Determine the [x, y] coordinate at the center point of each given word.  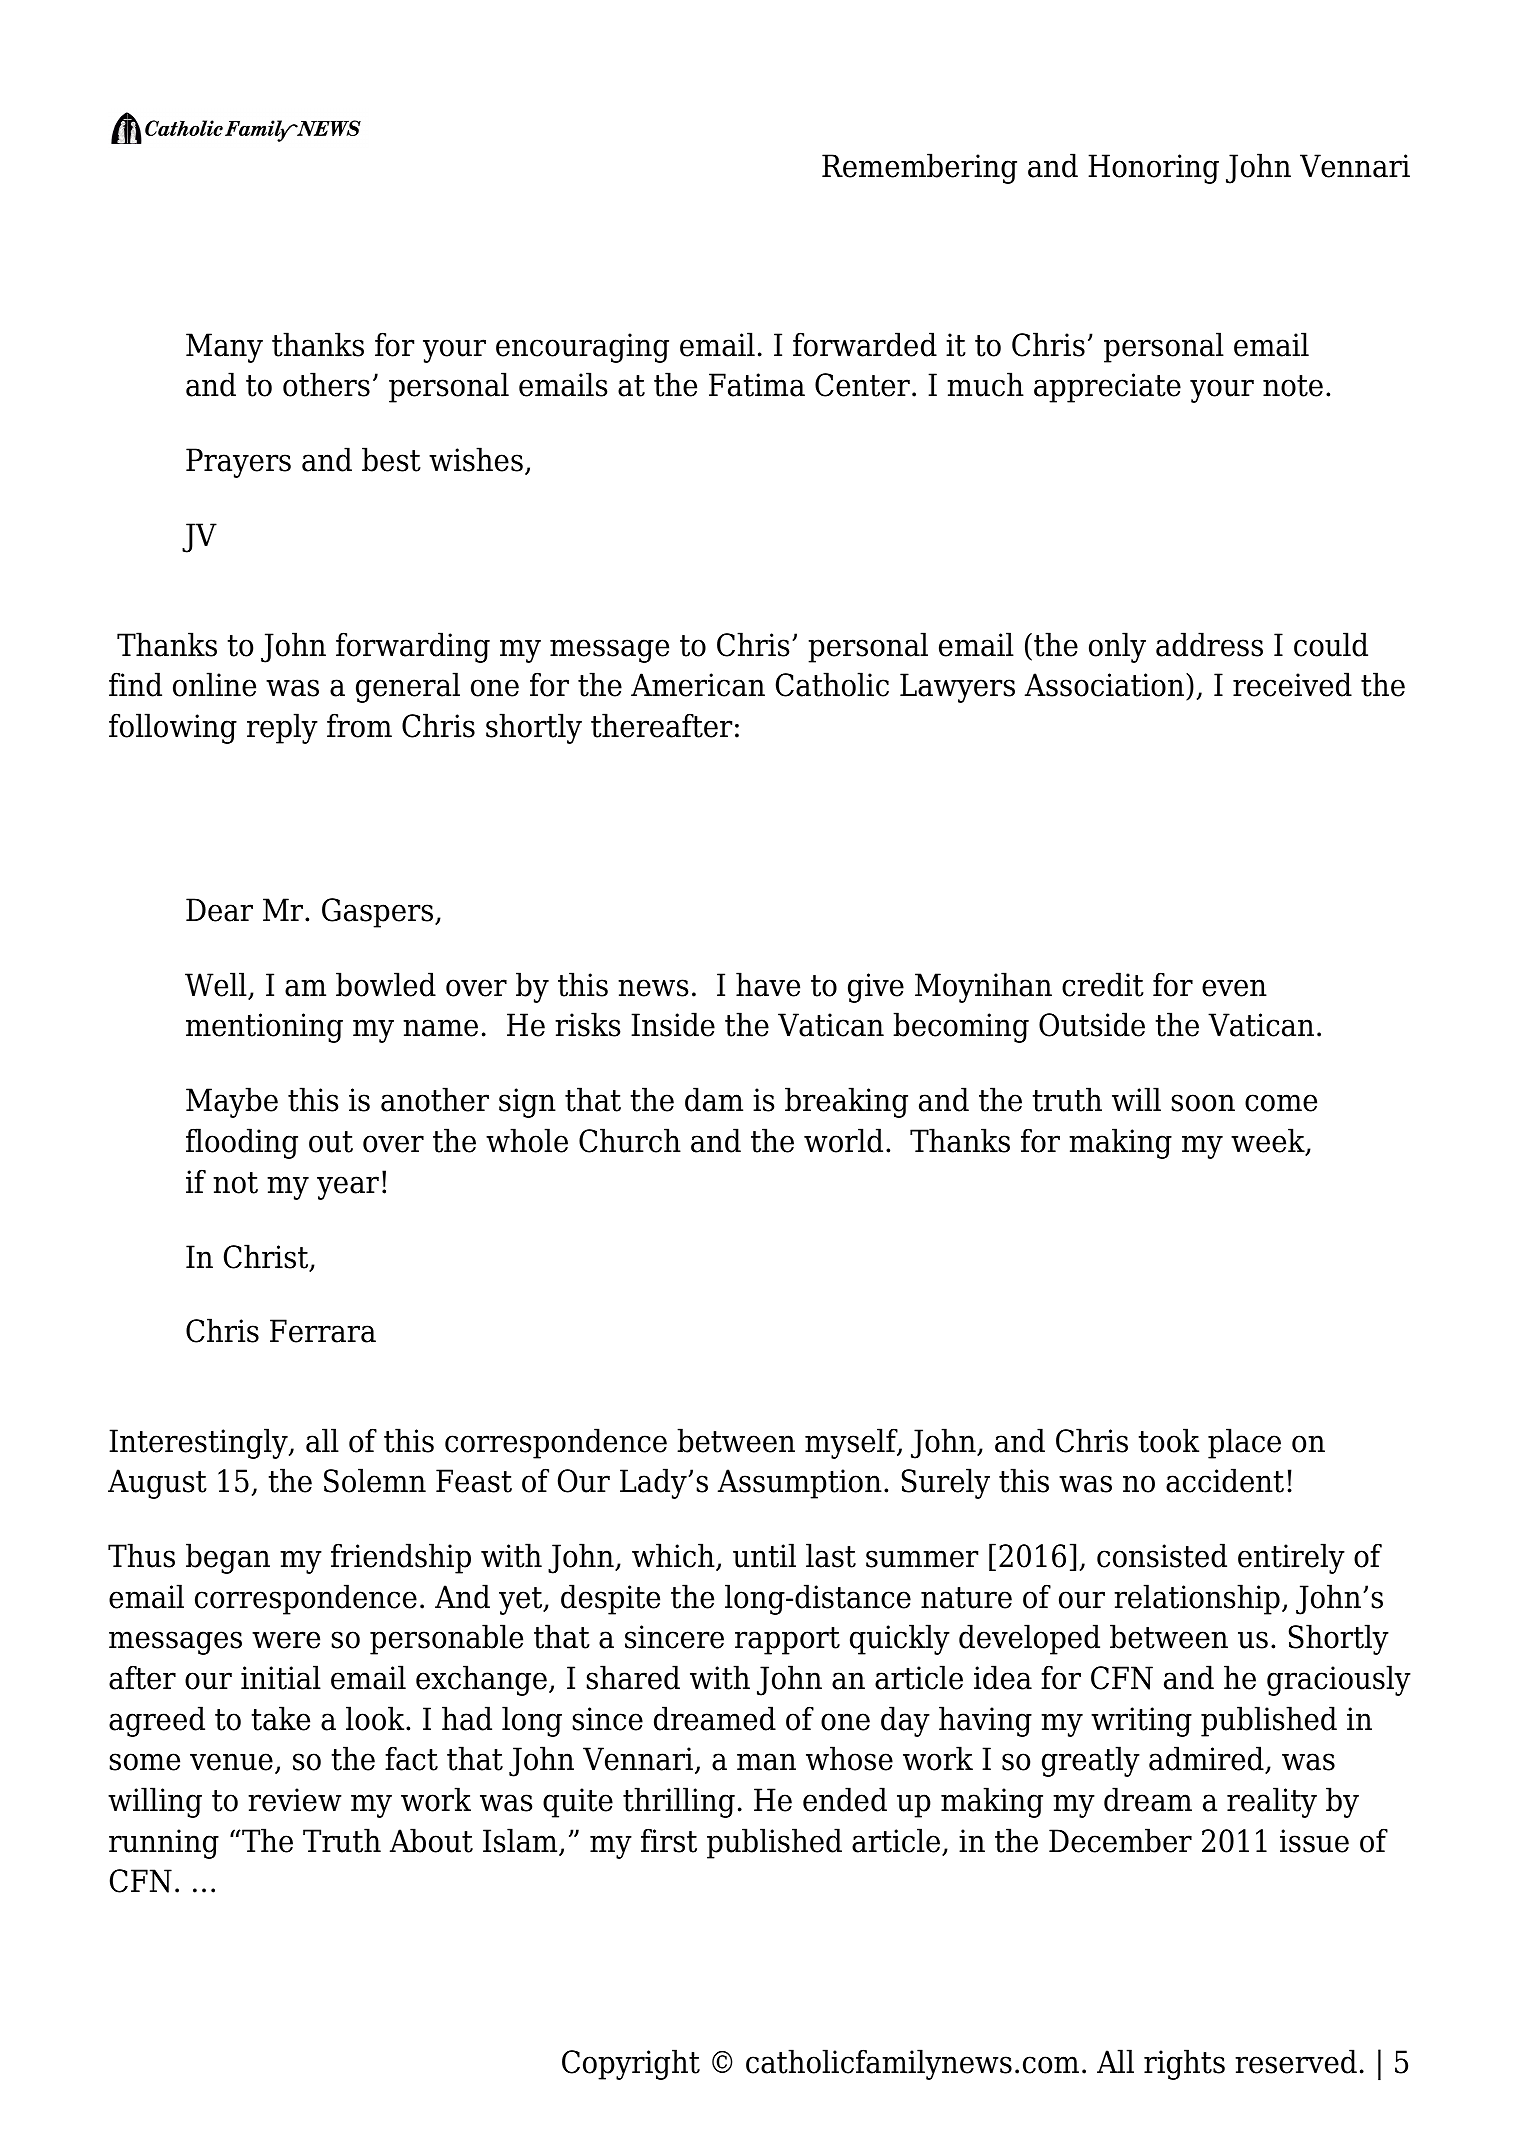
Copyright [631, 2064]
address [1209, 644]
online [214, 684]
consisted [1162, 1555]
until [764, 1555]
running [164, 1844]
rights [1184, 2064]
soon [1203, 1103]
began [228, 1558]
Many [224, 348]
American [698, 685]
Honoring [1153, 169]
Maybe [232, 1102]
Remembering [919, 168]
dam [714, 1099]
